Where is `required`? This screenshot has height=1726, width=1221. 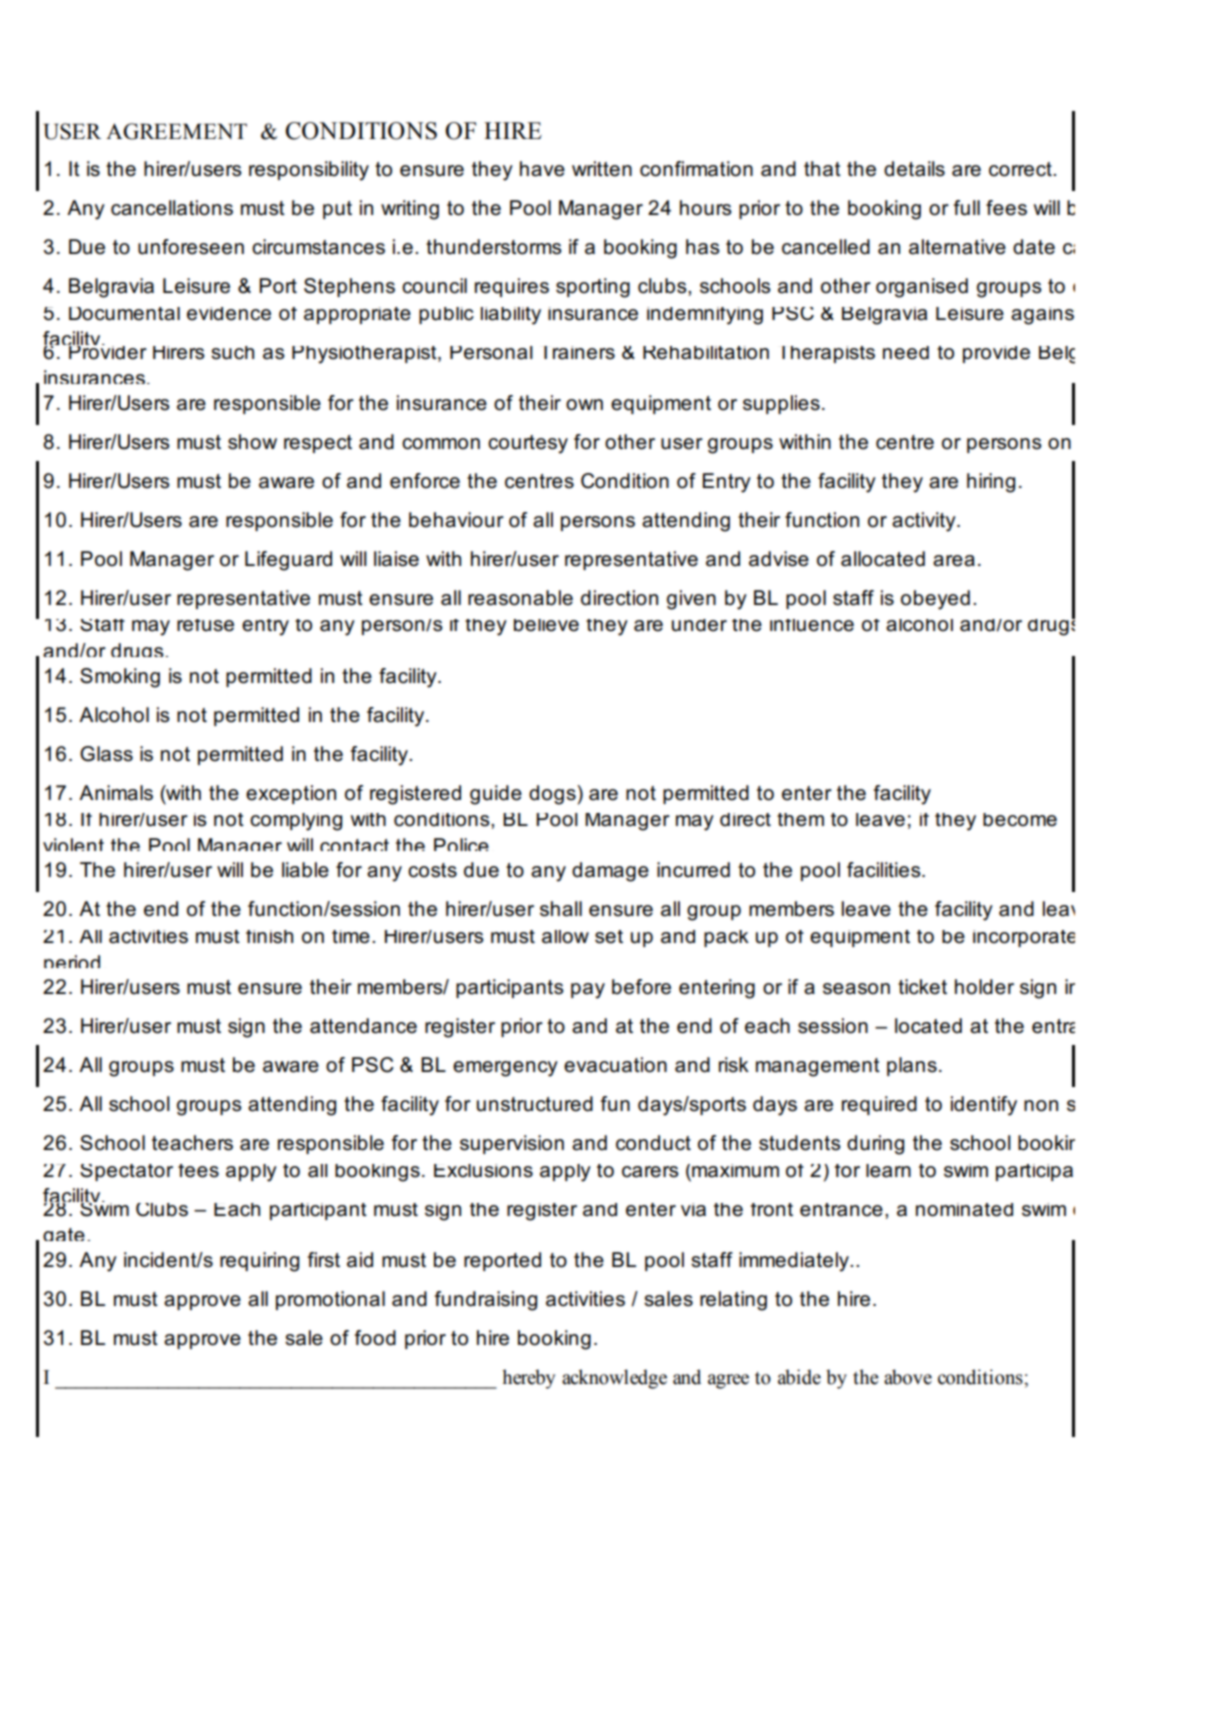 required is located at coordinates (879, 1105).
